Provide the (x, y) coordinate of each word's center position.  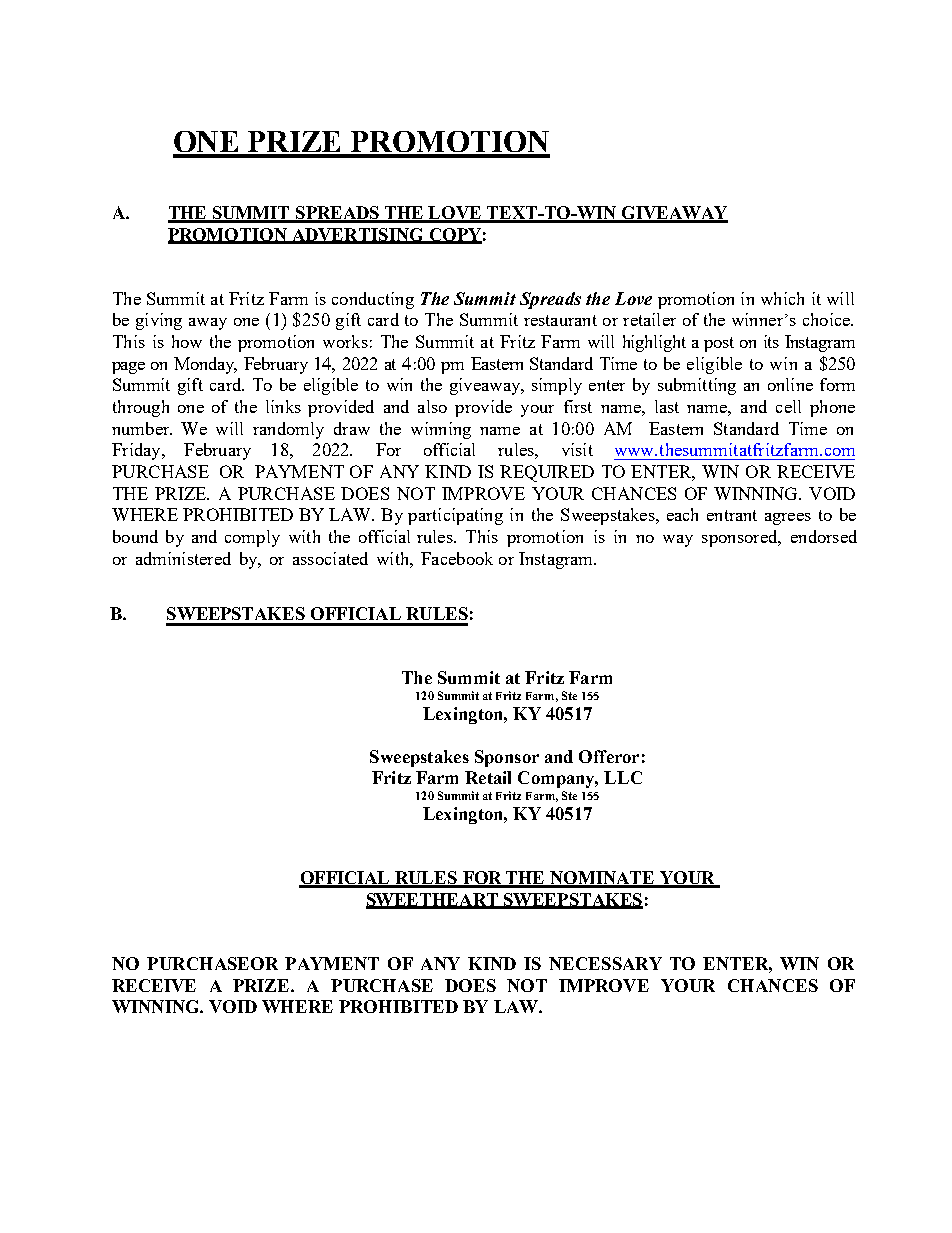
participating (455, 516)
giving (159, 321)
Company (558, 779)
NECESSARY (605, 963)
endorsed (824, 536)
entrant (732, 515)
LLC (623, 777)
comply (252, 538)
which (782, 298)
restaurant (560, 320)
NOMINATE (602, 879)
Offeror (609, 756)
